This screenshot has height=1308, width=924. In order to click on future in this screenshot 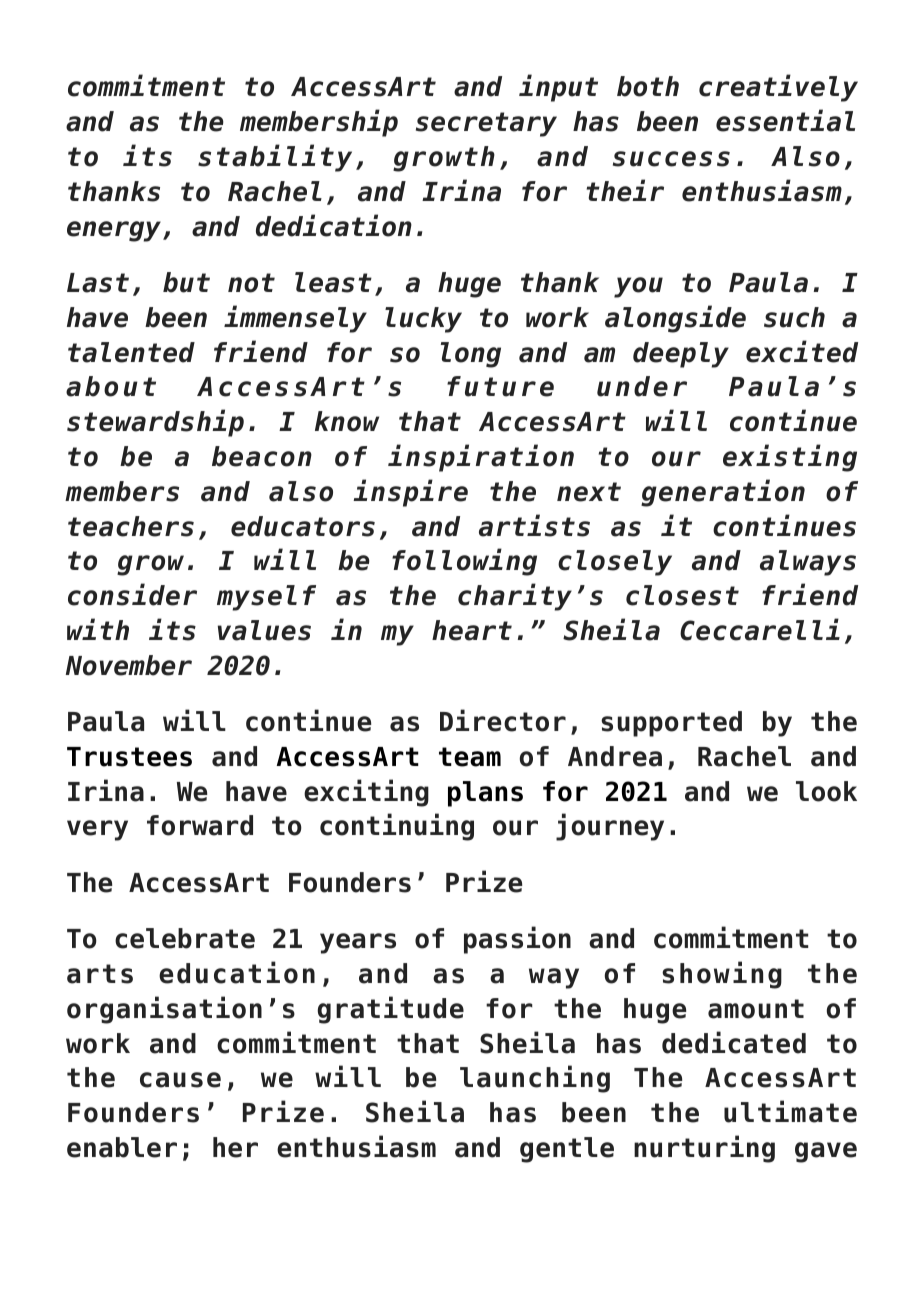, I will do `click(500, 386)`.
